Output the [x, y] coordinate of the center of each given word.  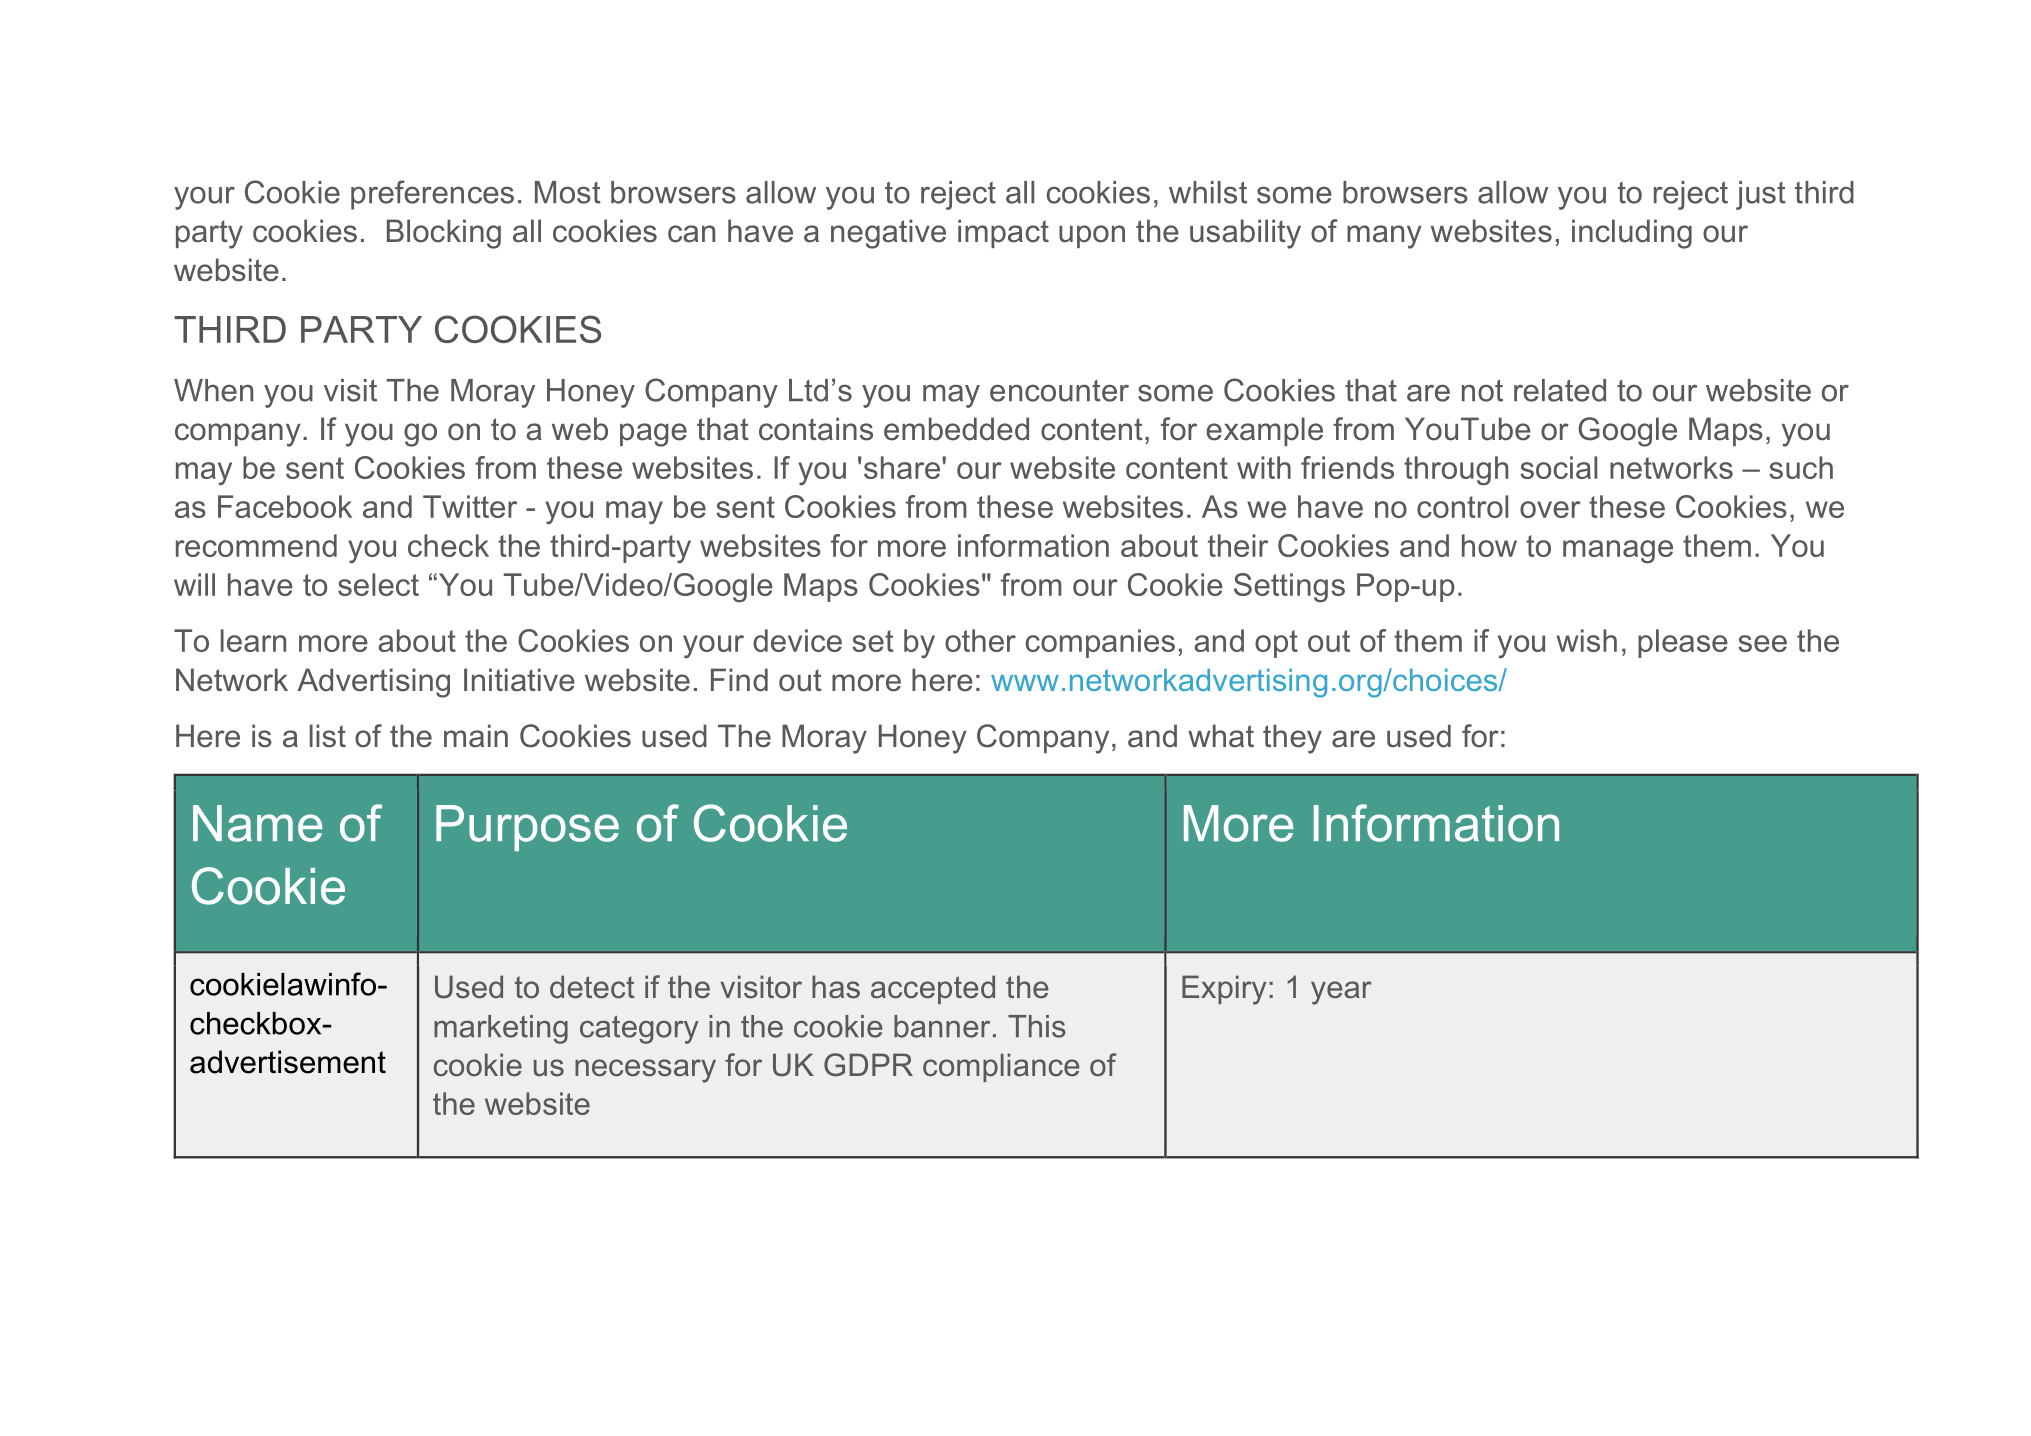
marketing [501, 1029]
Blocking [444, 234]
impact [1003, 233]
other [980, 640]
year [1341, 993]
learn [253, 640]
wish [1586, 640]
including [1632, 234]
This [1037, 1026]
